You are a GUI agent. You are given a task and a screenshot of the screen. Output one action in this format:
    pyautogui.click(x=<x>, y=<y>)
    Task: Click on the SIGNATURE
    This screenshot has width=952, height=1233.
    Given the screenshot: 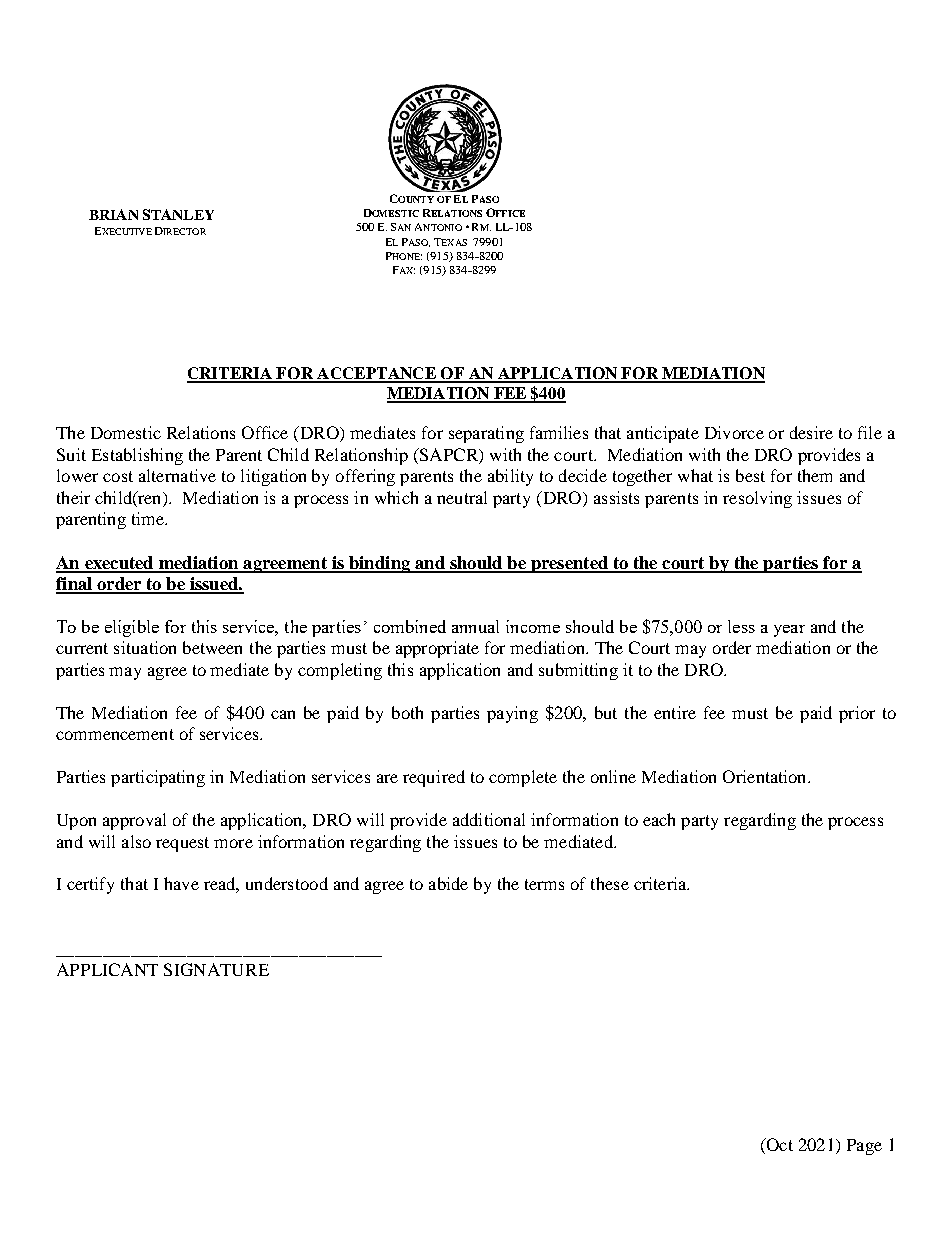 What is the action you would take?
    pyautogui.click(x=216, y=969)
